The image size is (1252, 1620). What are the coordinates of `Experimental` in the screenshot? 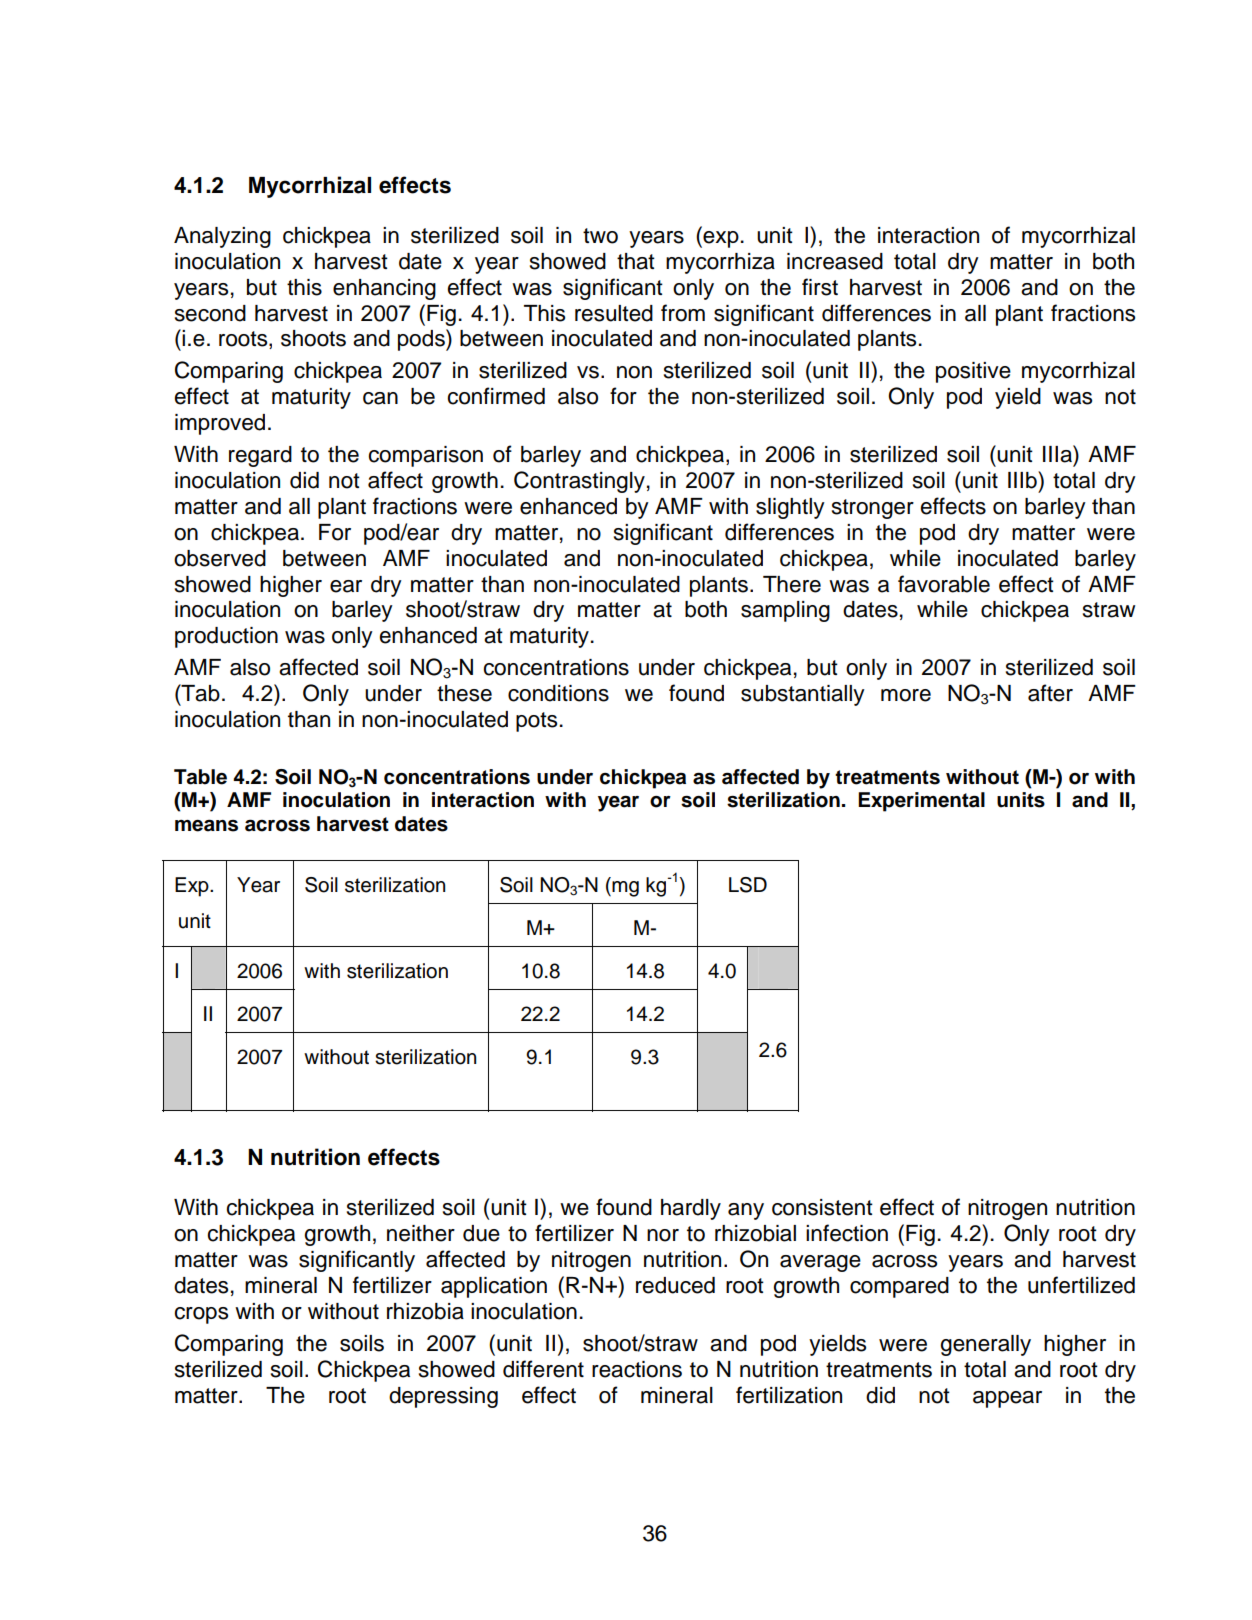 It's located at (921, 802).
